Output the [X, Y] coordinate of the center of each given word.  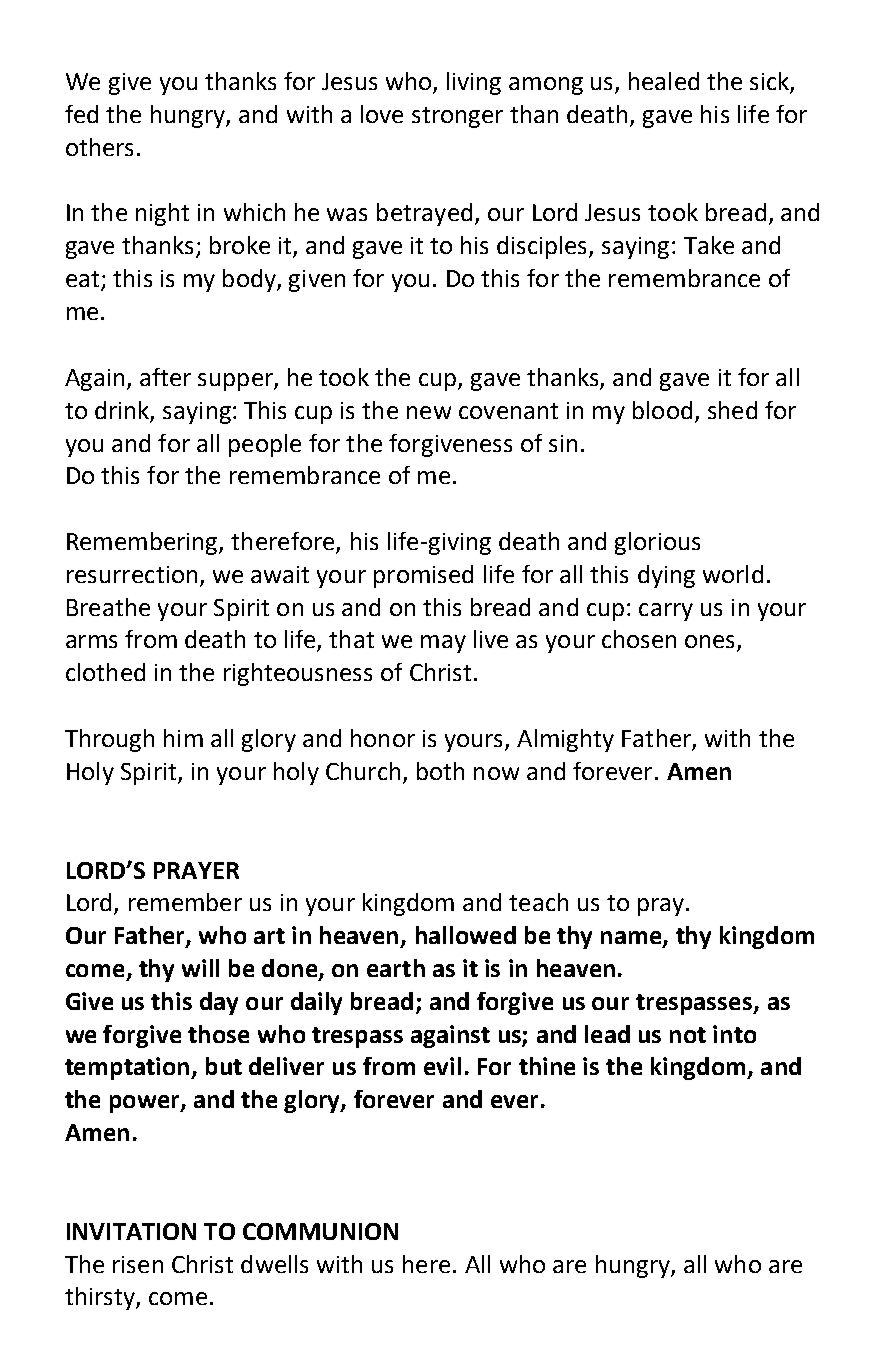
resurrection [132, 574]
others [99, 147]
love [382, 114]
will [200, 968]
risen [138, 1264]
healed [664, 81]
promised [423, 576]
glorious [657, 543]
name [632, 939]
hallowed [466, 935]
